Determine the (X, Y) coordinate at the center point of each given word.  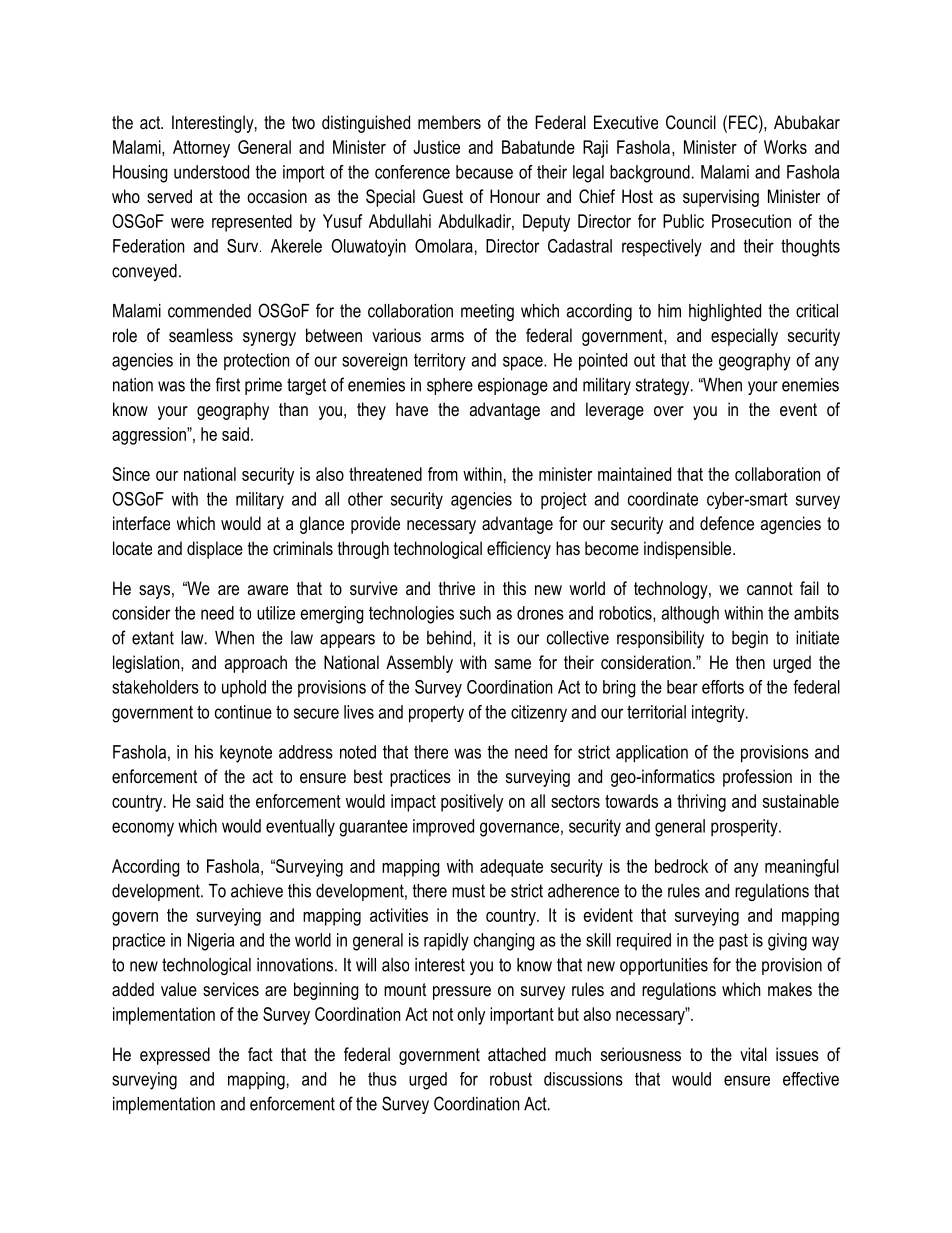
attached (517, 1054)
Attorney (201, 149)
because (484, 172)
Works (785, 147)
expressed (175, 1056)
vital (753, 1054)
